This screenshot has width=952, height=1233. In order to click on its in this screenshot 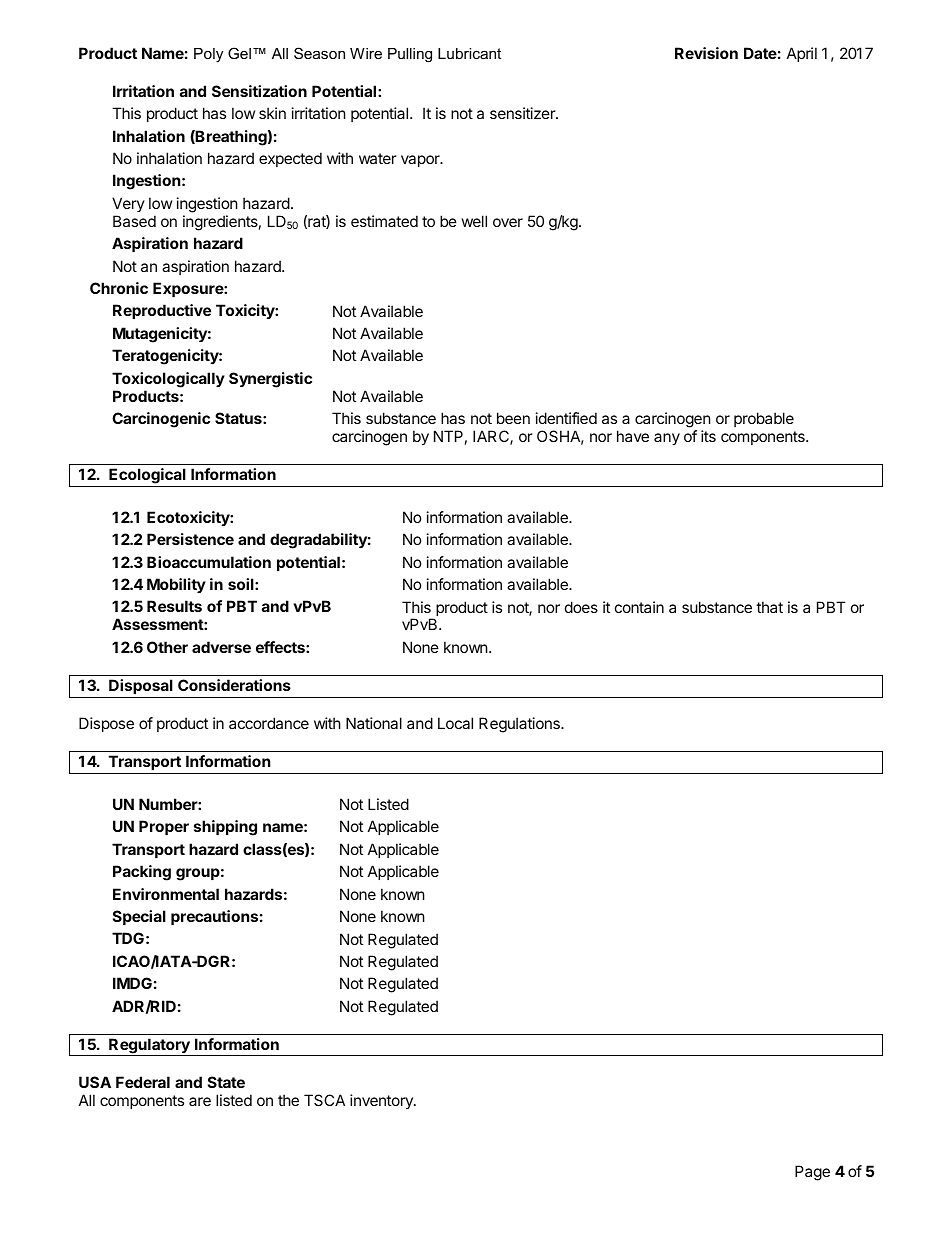, I will do `click(708, 436)`.
